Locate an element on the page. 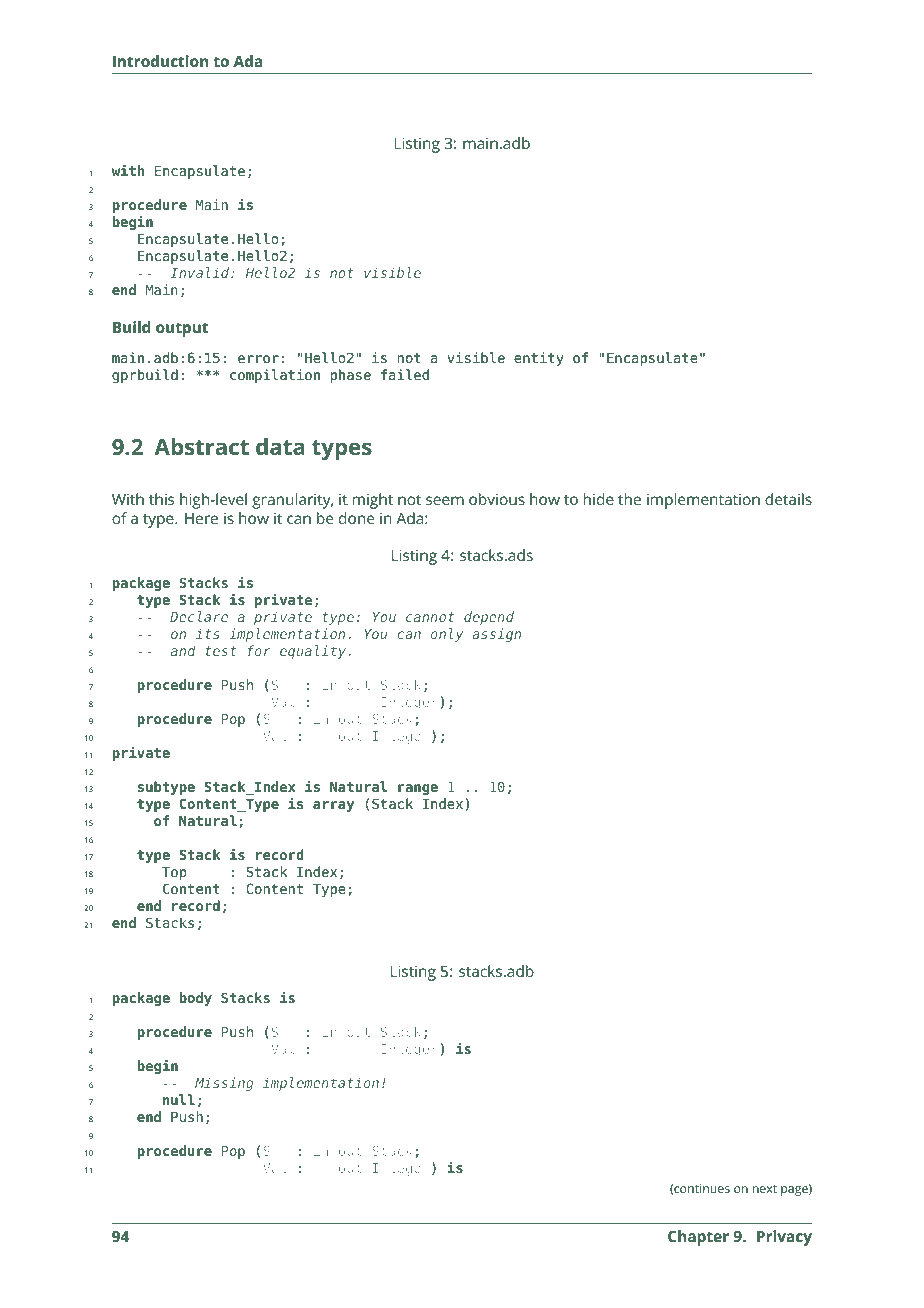  Chapter is located at coordinates (698, 1238).
